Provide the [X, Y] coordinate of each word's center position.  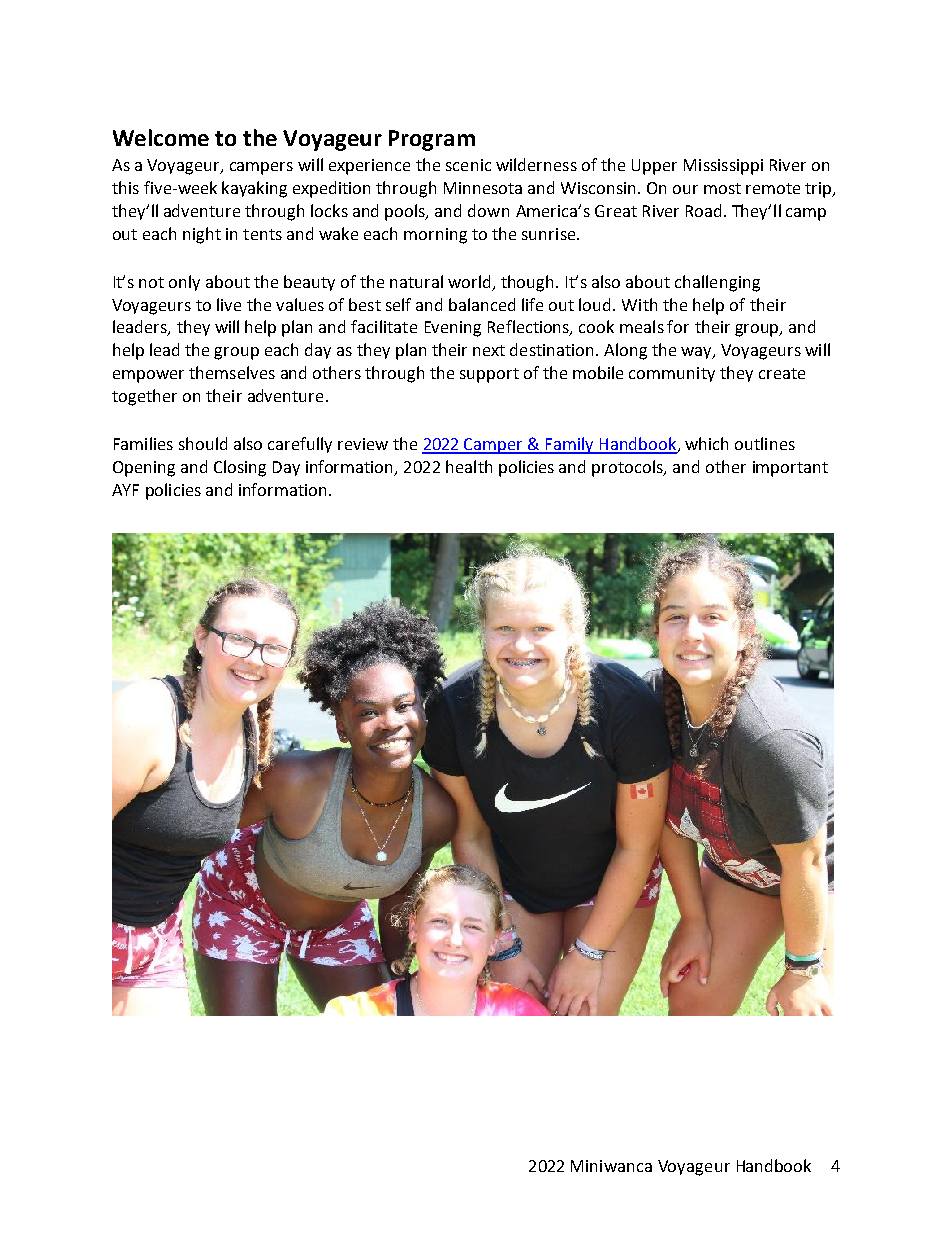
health [469, 466]
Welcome [161, 137]
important [790, 469]
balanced [482, 304]
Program [432, 140]
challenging [717, 283]
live [229, 304]
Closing [240, 468]
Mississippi [723, 167]
